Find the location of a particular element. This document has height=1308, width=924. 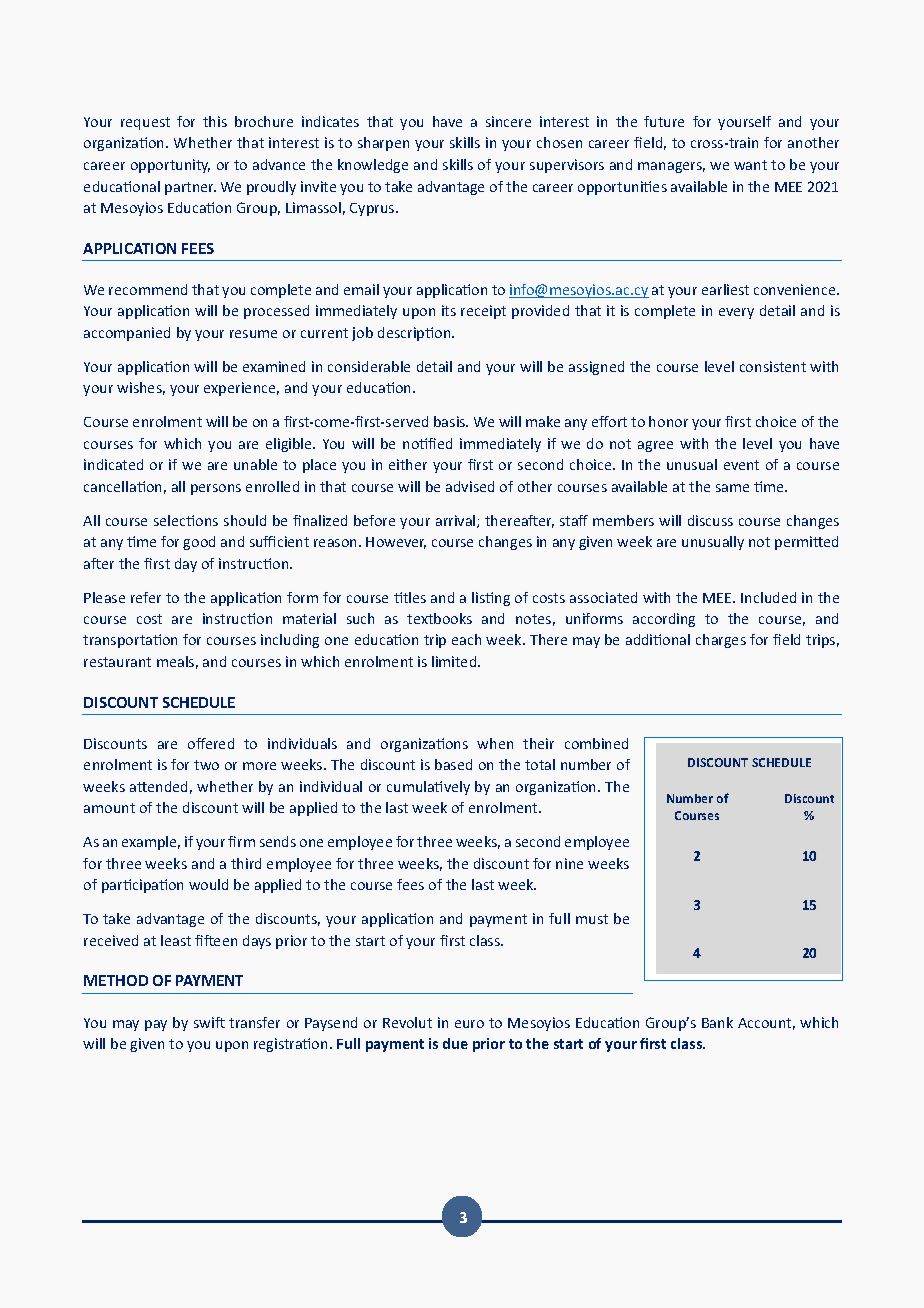

this is located at coordinates (215, 121).
